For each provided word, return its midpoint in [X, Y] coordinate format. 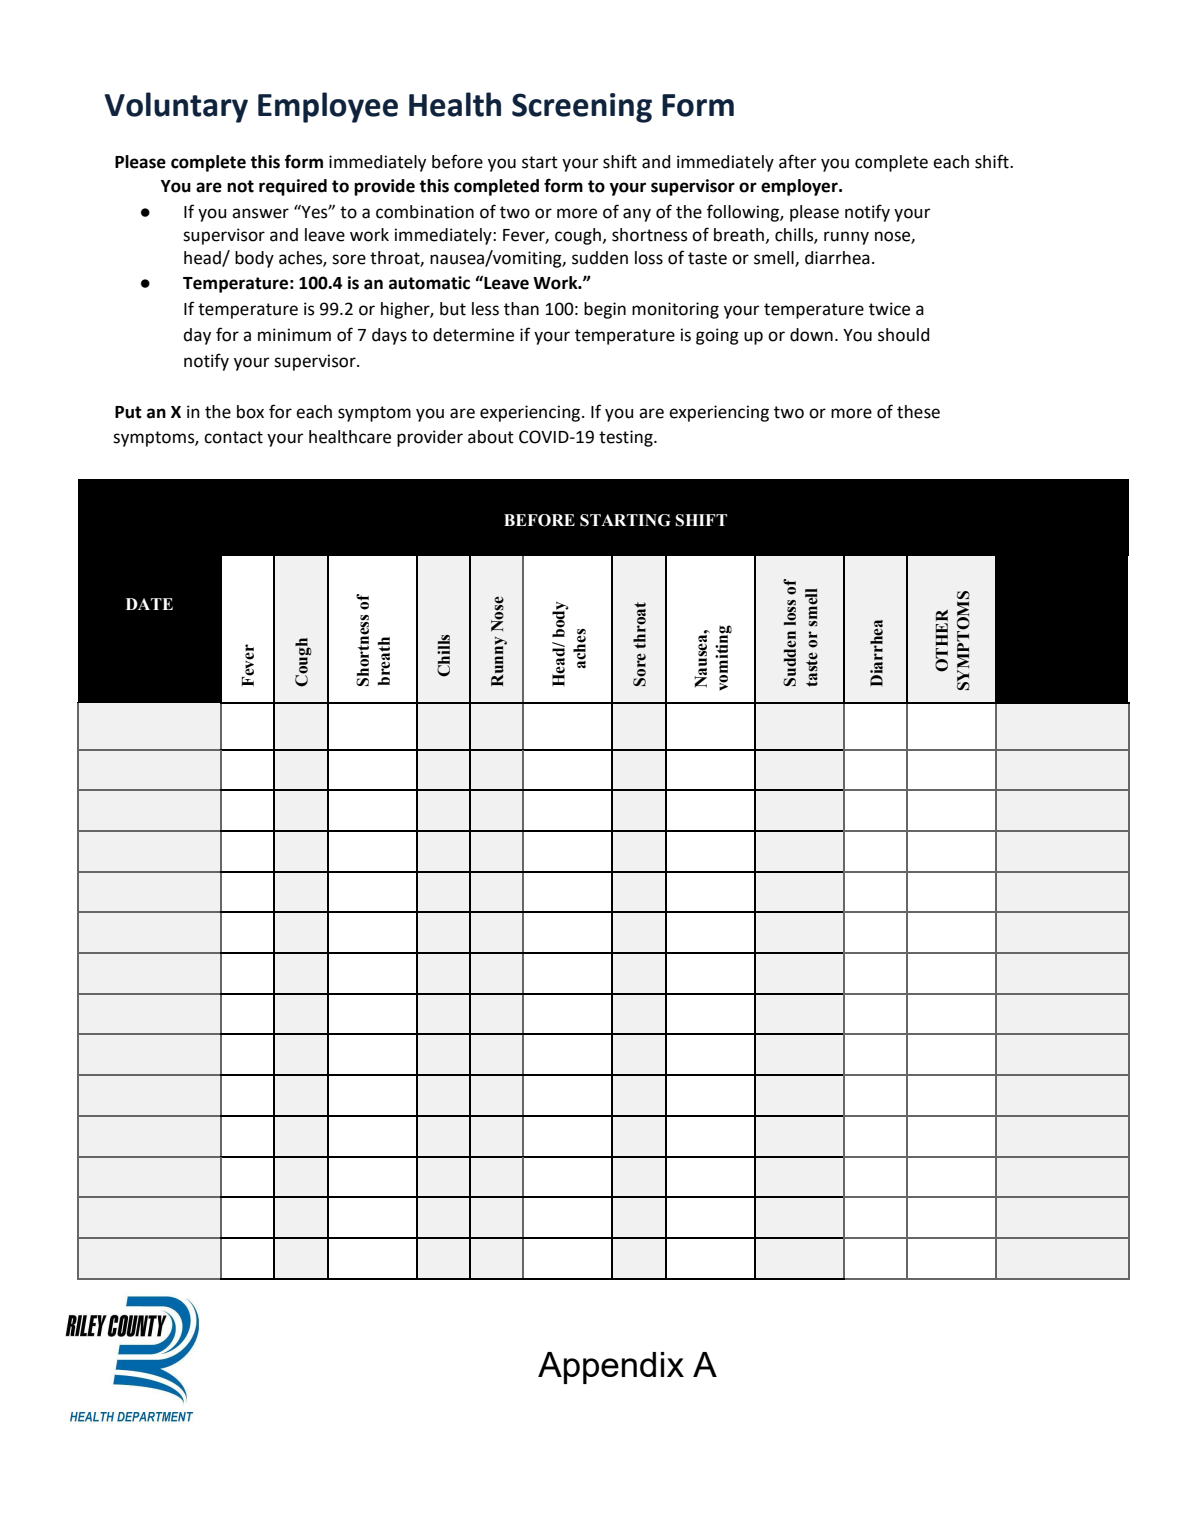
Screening [582, 108]
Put [128, 412]
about [491, 437]
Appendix [611, 1368]
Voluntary [176, 107]
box [250, 412]
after [797, 161]
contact [233, 437]
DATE [149, 604]
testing [627, 438]
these [918, 412]
